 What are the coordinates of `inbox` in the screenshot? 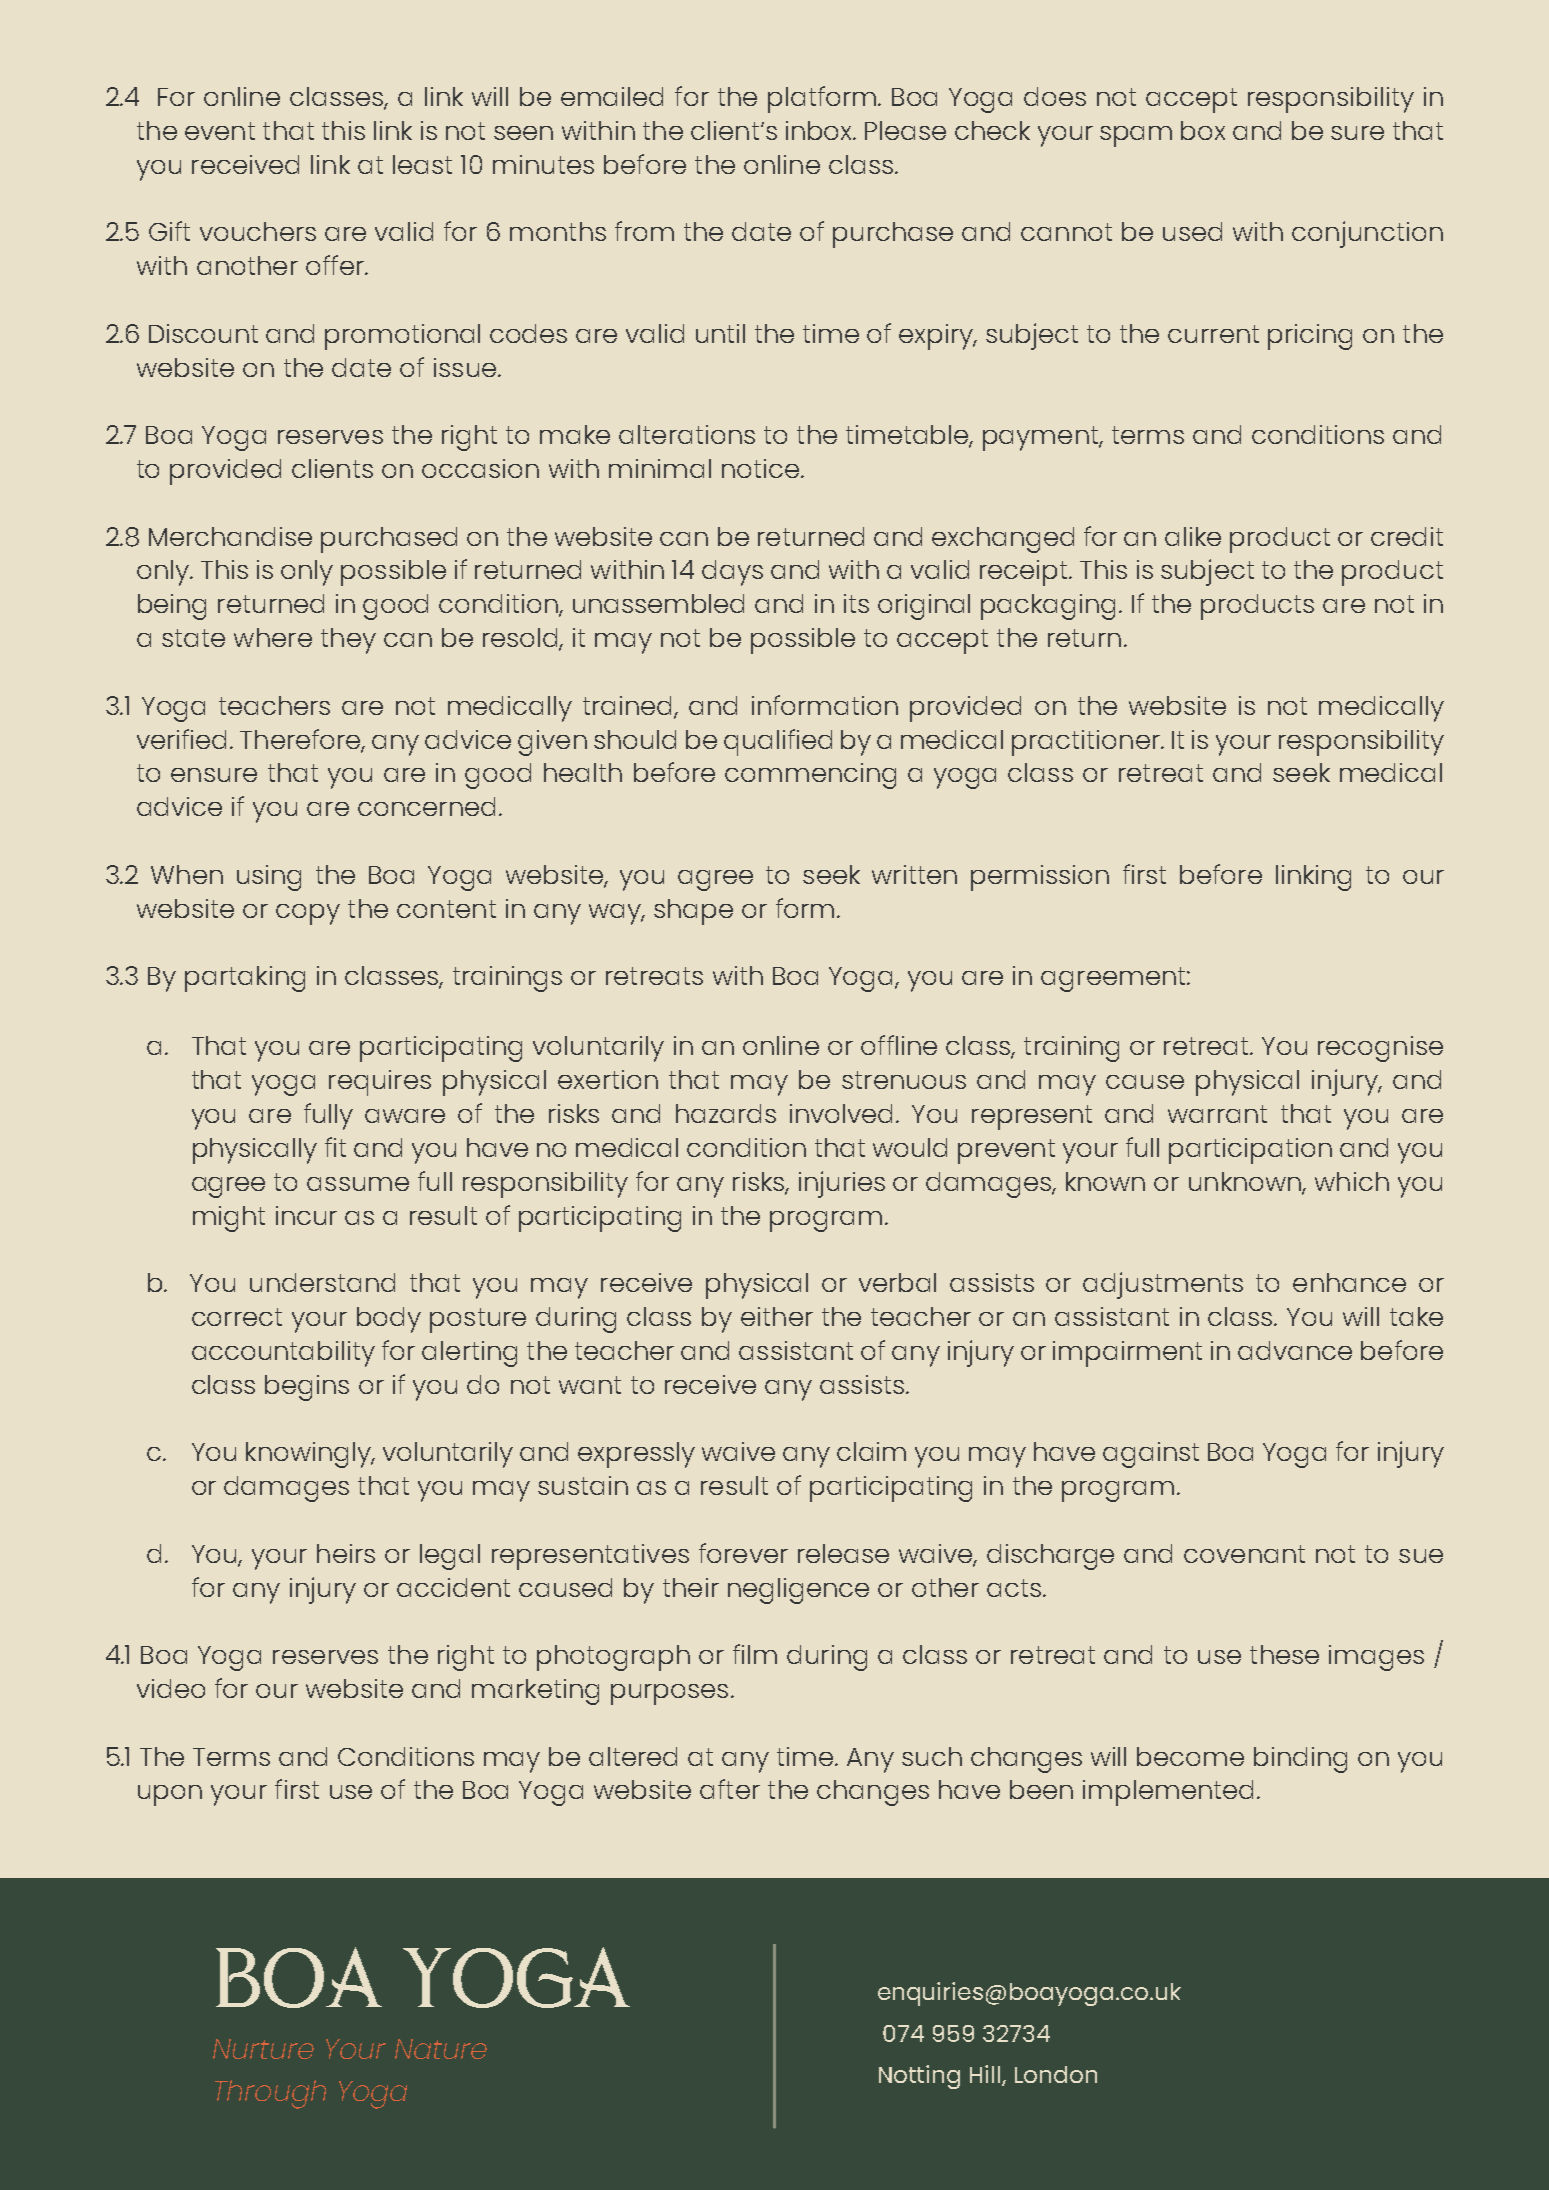 It's located at (820, 130).
